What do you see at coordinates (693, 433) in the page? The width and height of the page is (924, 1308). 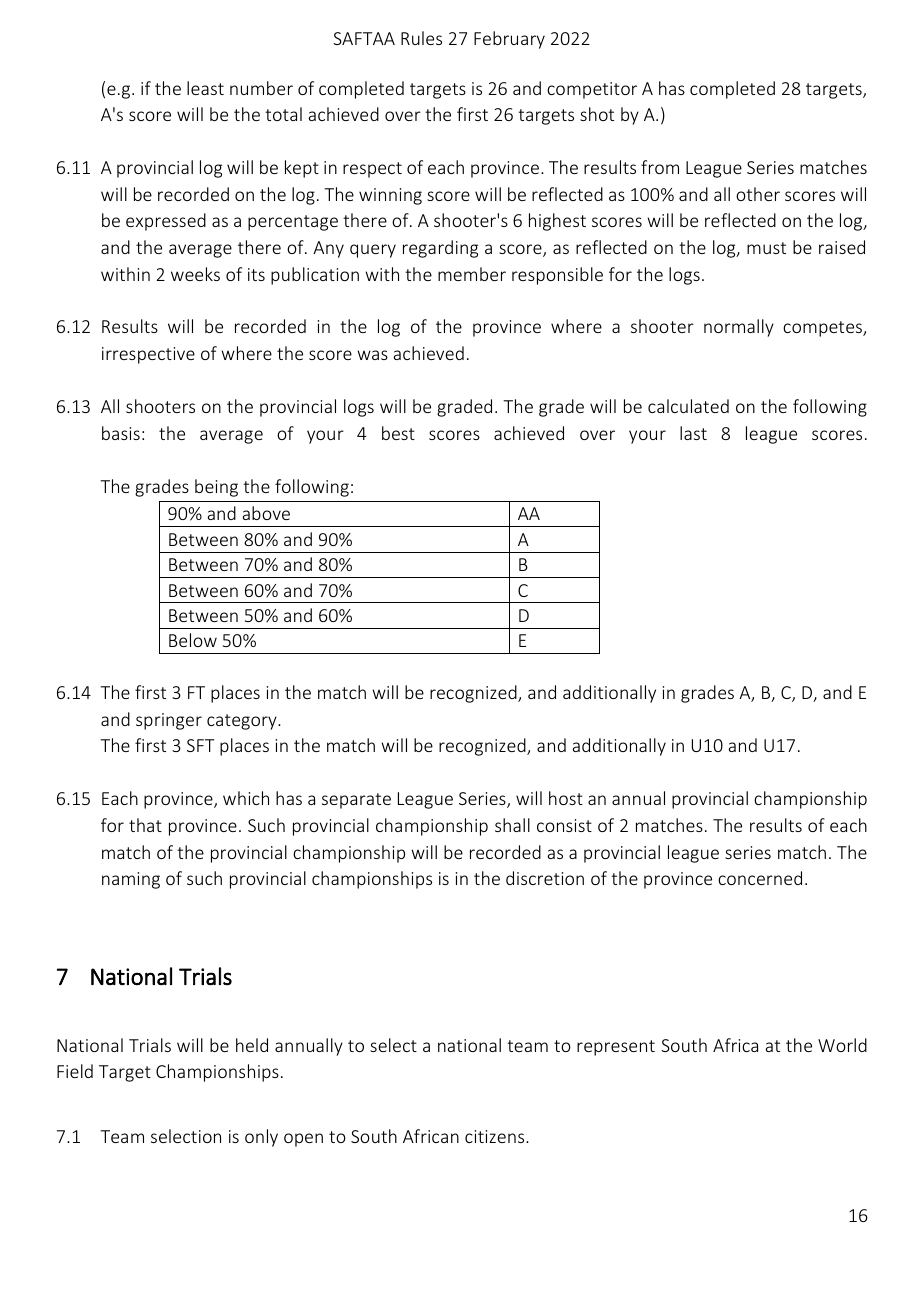 I see `last` at bounding box center [693, 433].
